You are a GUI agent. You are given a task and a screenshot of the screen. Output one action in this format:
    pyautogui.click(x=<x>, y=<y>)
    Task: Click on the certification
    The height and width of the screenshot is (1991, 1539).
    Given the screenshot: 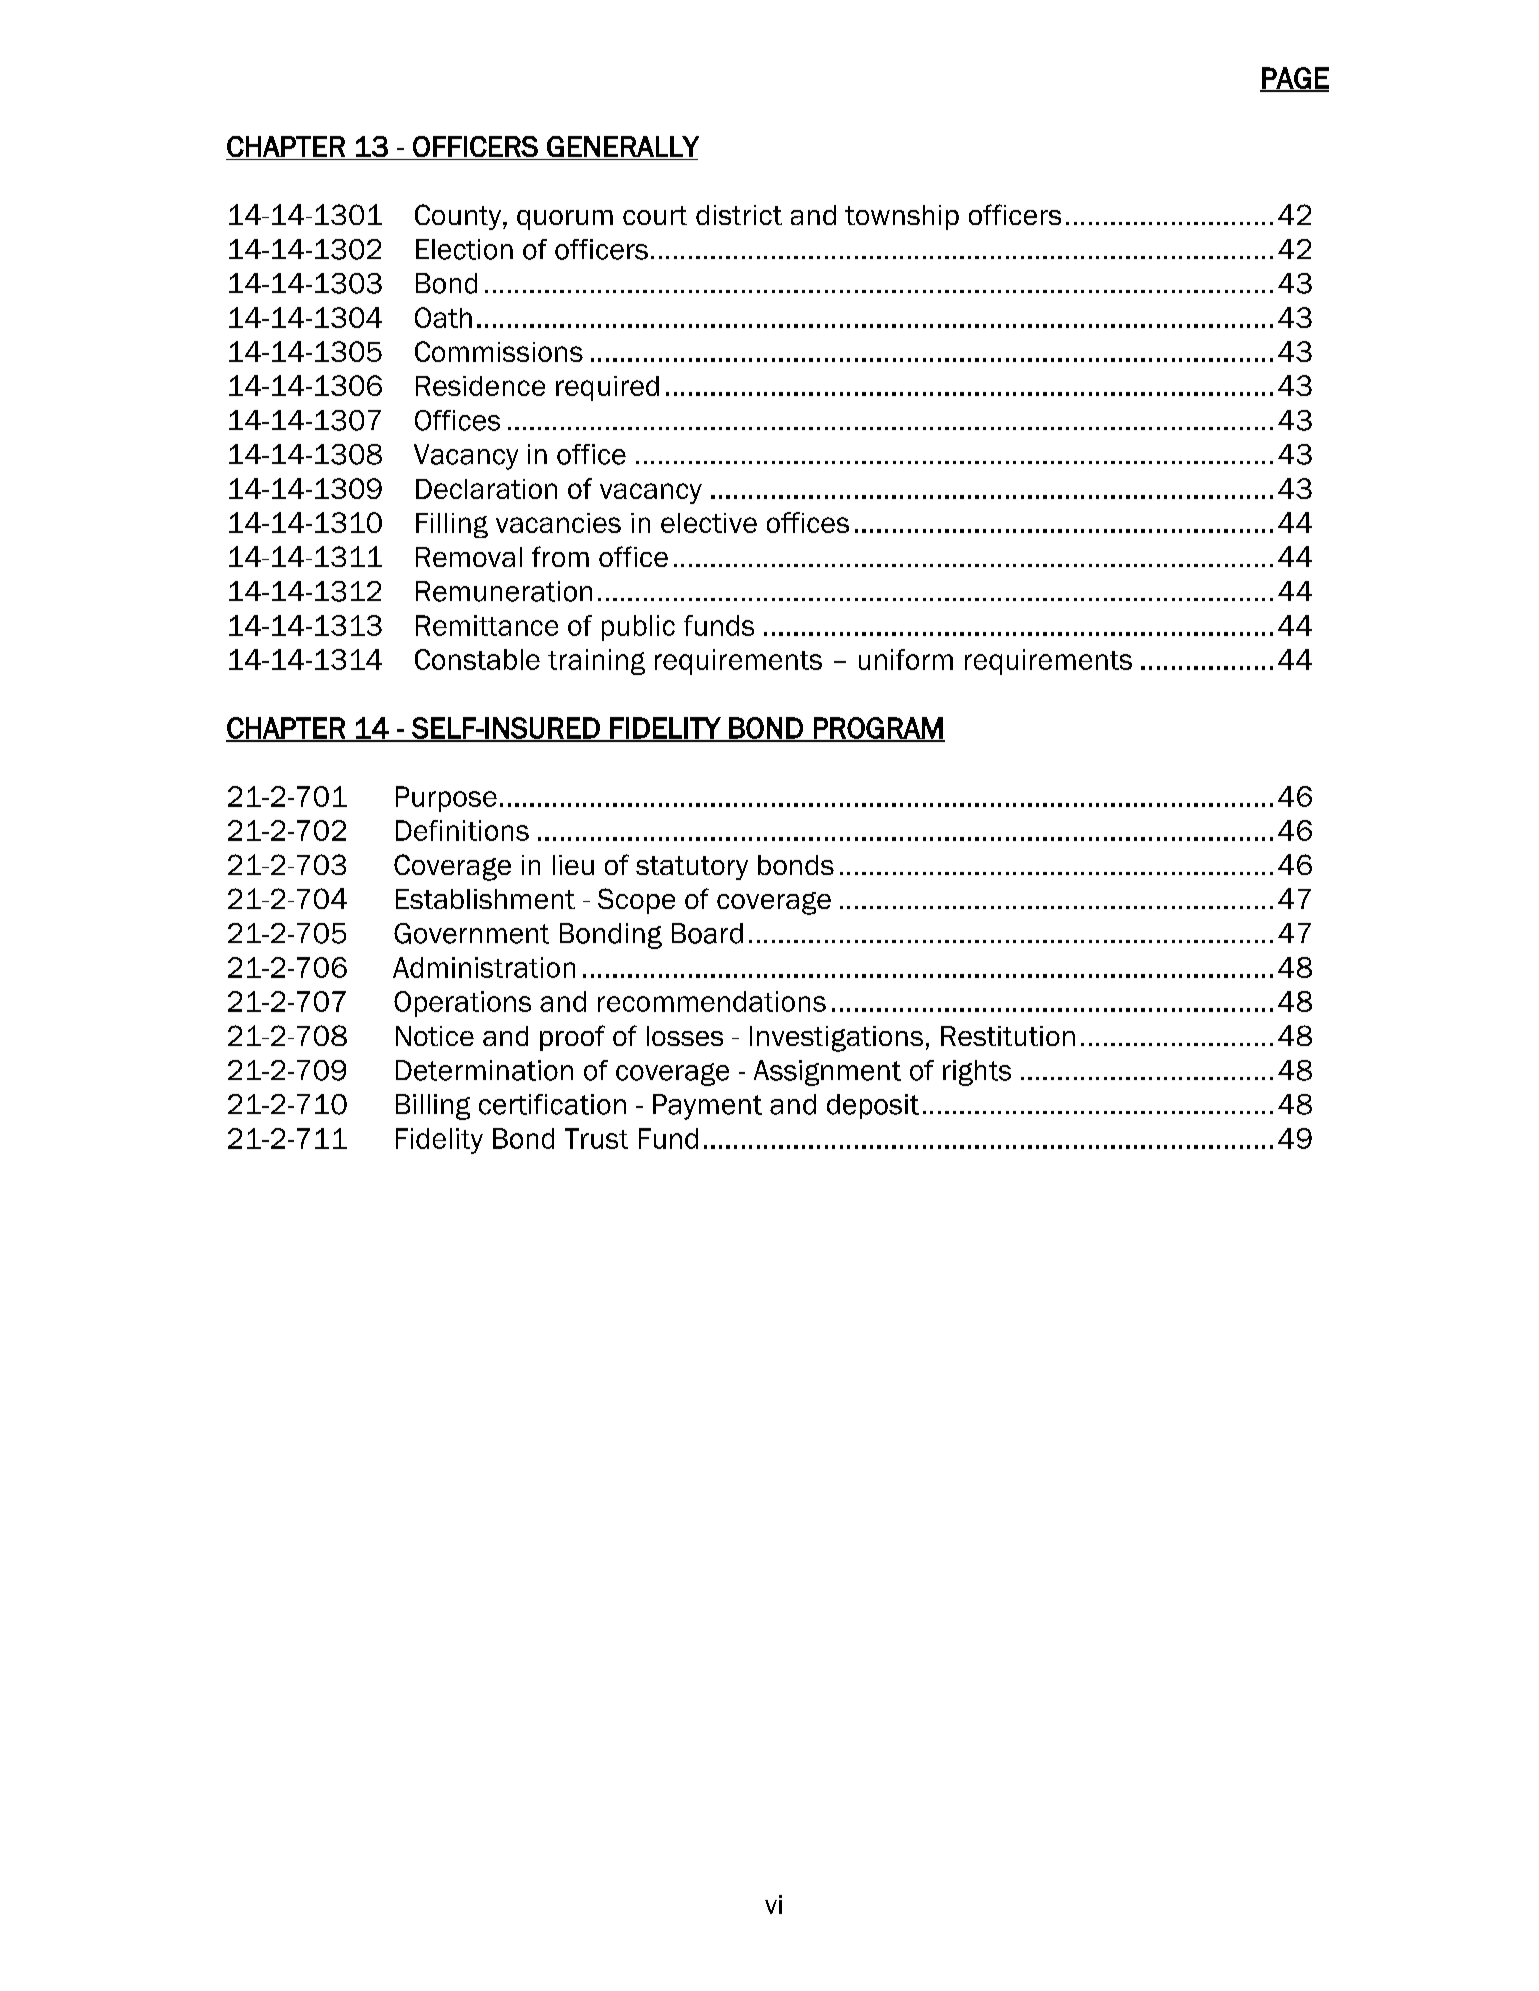 What is the action you would take?
    pyautogui.click(x=552, y=1104)
